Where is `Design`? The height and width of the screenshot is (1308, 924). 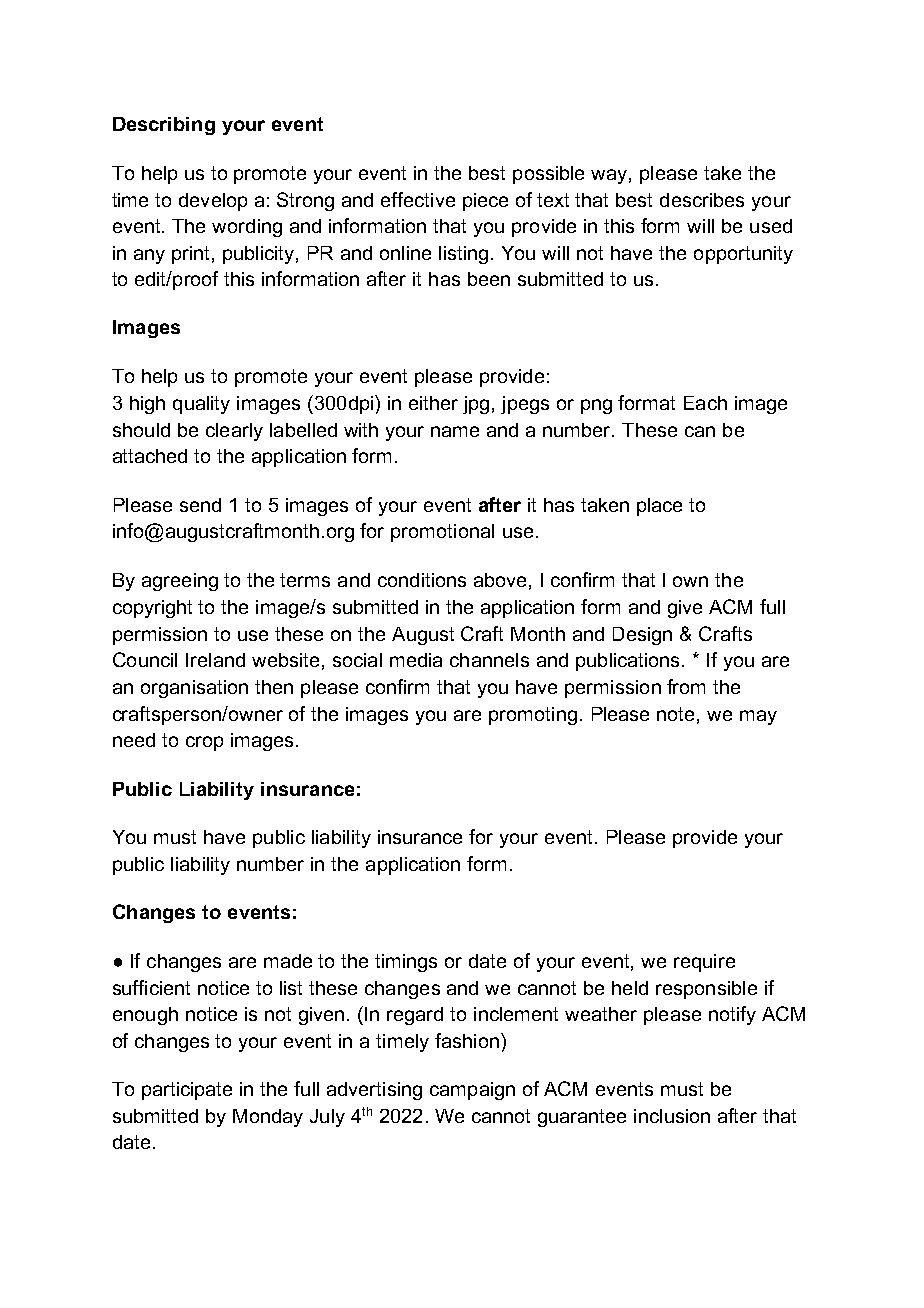 Design is located at coordinates (642, 636).
